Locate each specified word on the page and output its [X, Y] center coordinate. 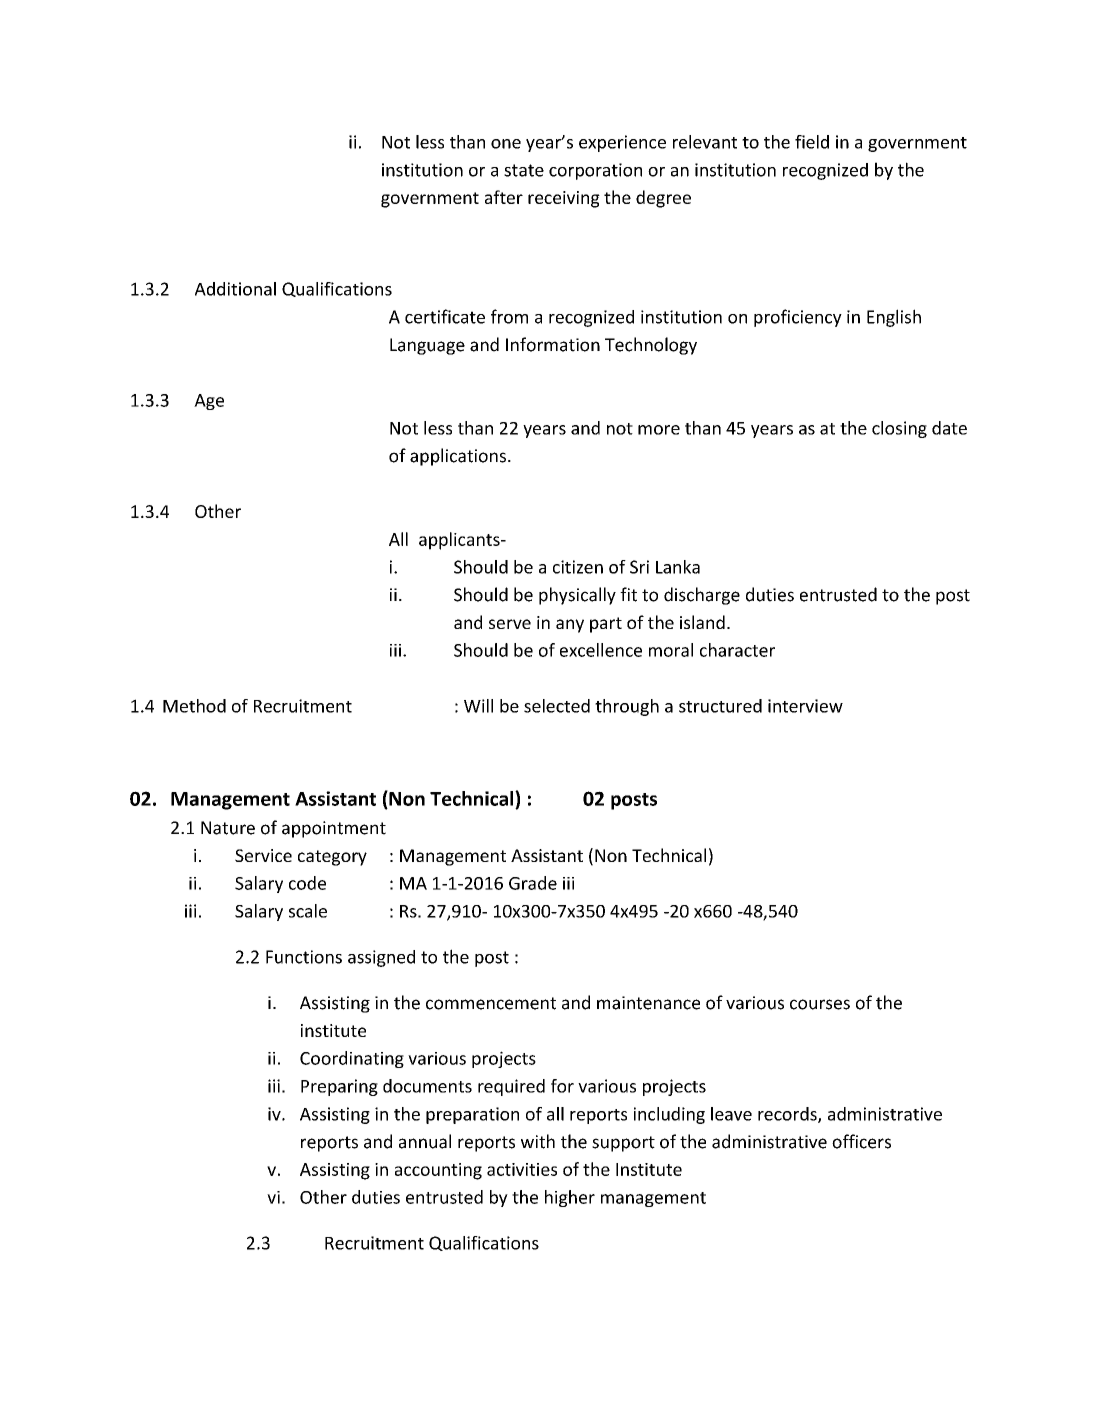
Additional [235, 289]
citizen [578, 567]
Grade [533, 883]
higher [570, 1198]
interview [805, 706]
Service [263, 855]
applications [458, 457]
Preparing [339, 1087]
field [812, 142]
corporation [595, 171]
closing [899, 429]
